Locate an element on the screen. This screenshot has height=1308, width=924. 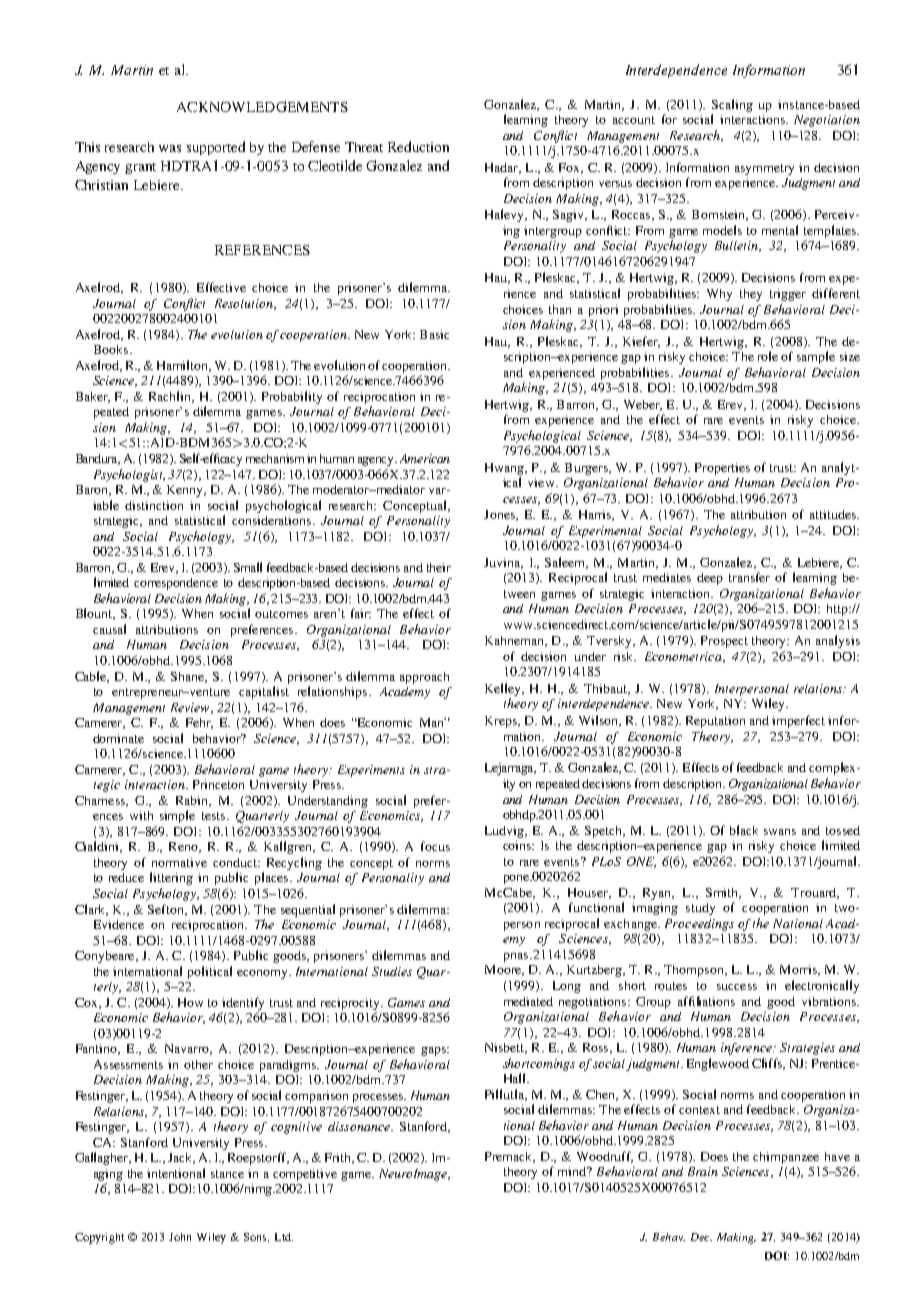
Premack is located at coordinates (510, 1157).
